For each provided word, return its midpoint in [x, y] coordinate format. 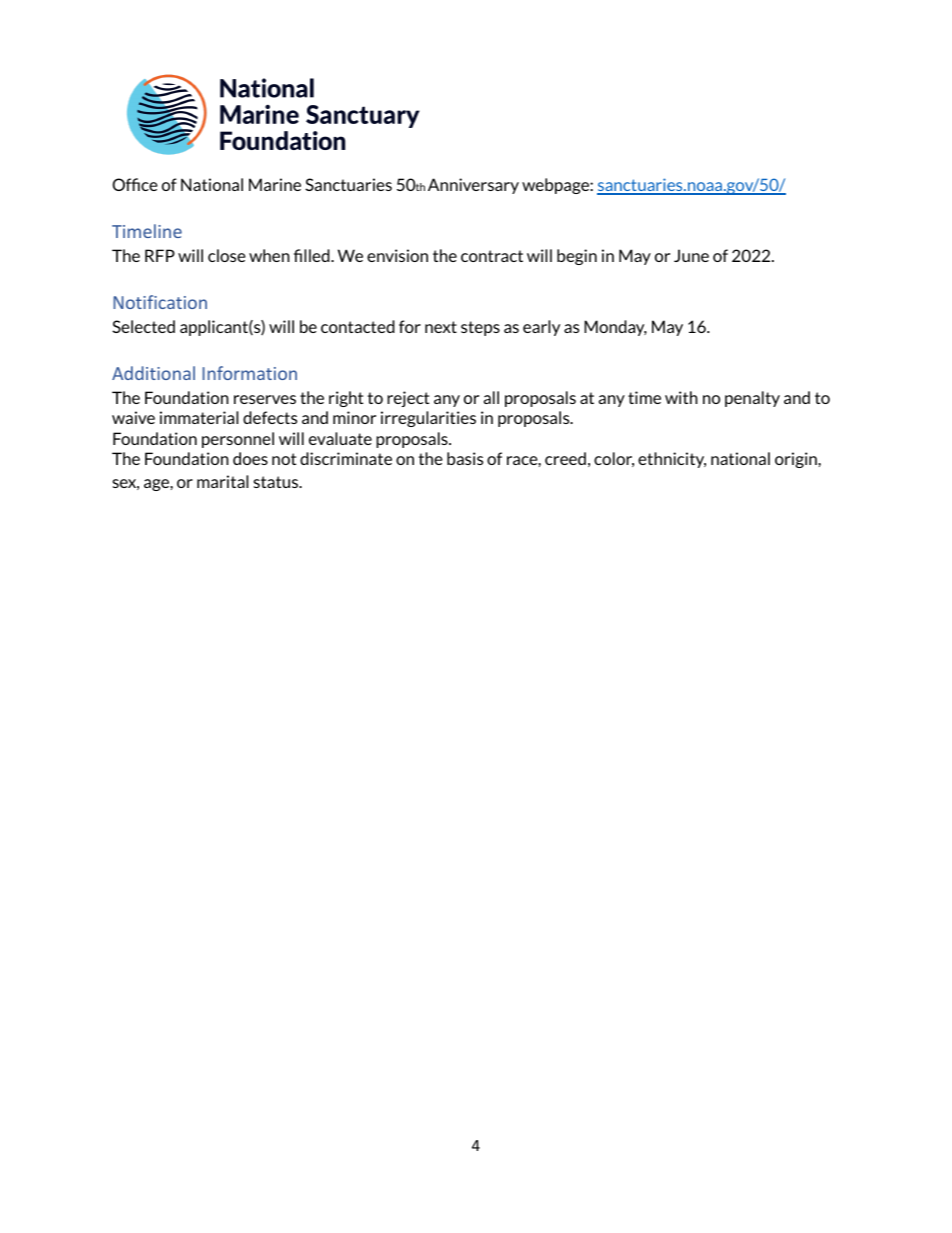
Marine [275, 184]
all [491, 397]
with [681, 397]
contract [492, 256]
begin [577, 257]
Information [249, 373]
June [691, 255]
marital [222, 481]
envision [397, 255]
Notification [160, 302]
